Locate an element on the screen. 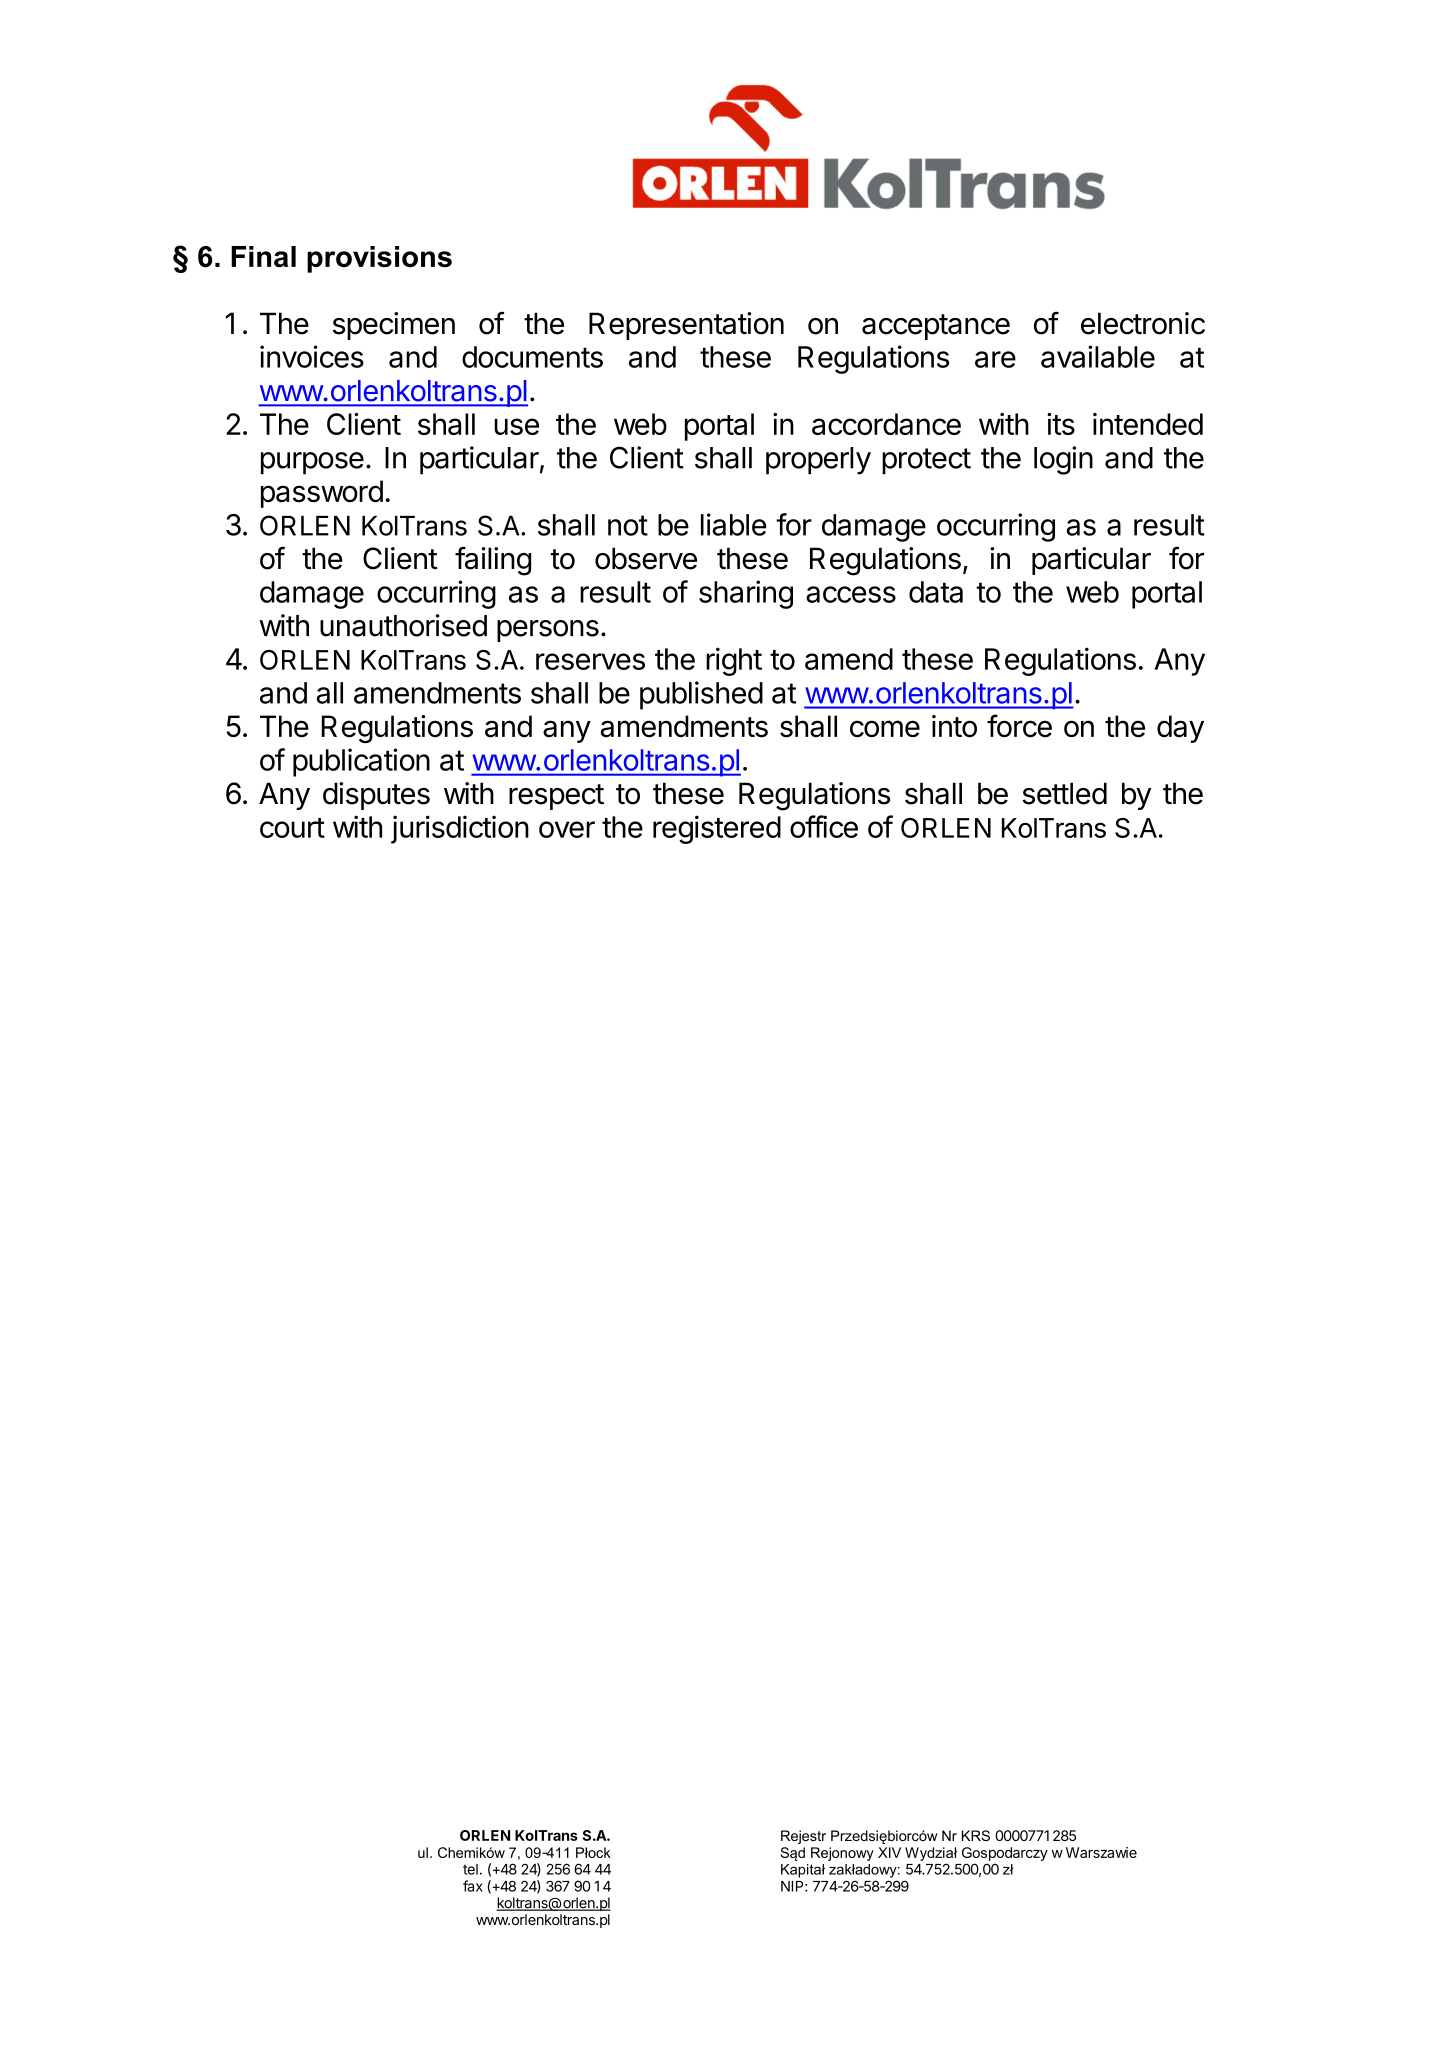 This screenshot has width=1448, height=2048. tel is located at coordinates (470, 1869).
